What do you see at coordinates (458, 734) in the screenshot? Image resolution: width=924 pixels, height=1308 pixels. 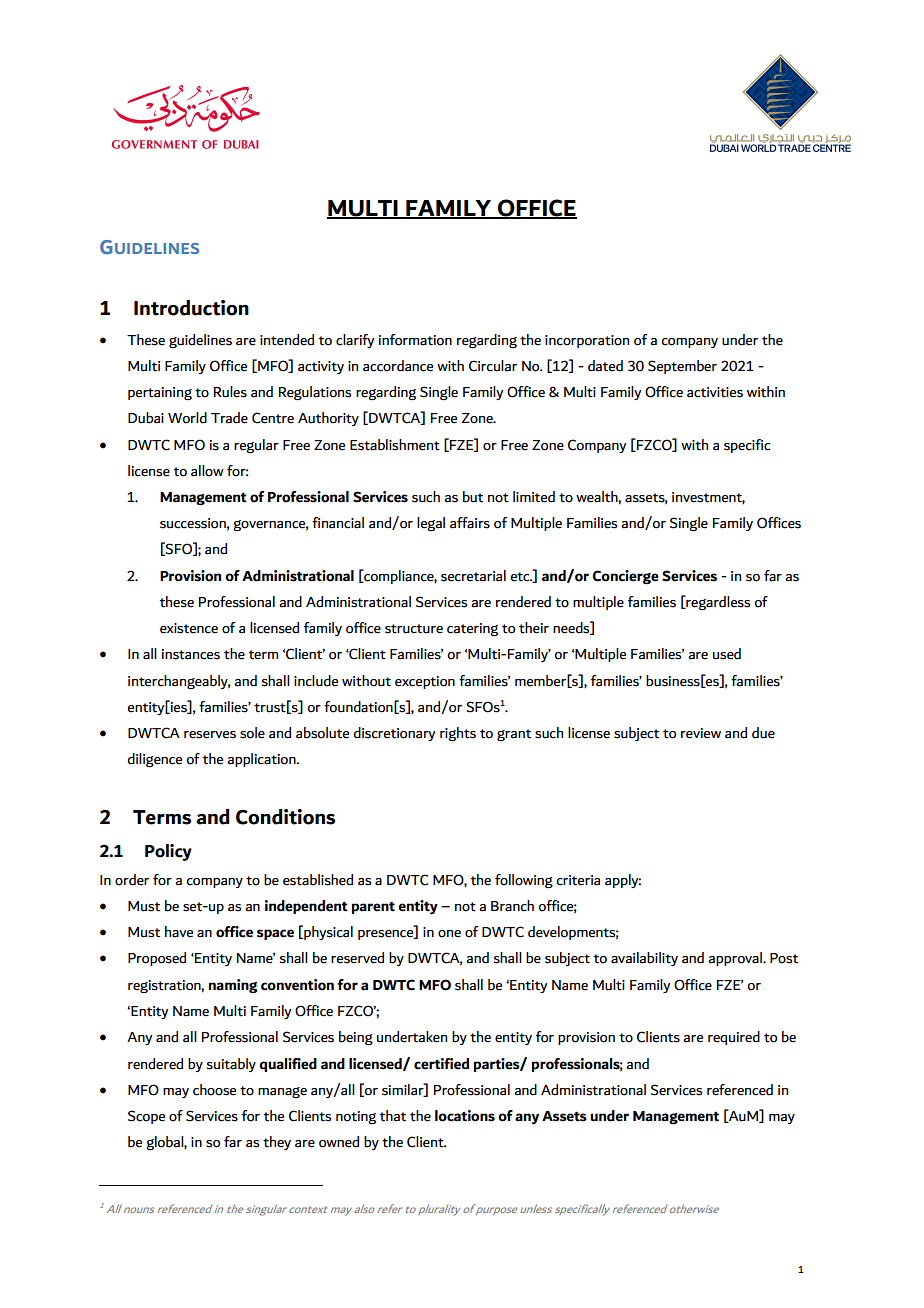 I see `rights` at bounding box center [458, 734].
